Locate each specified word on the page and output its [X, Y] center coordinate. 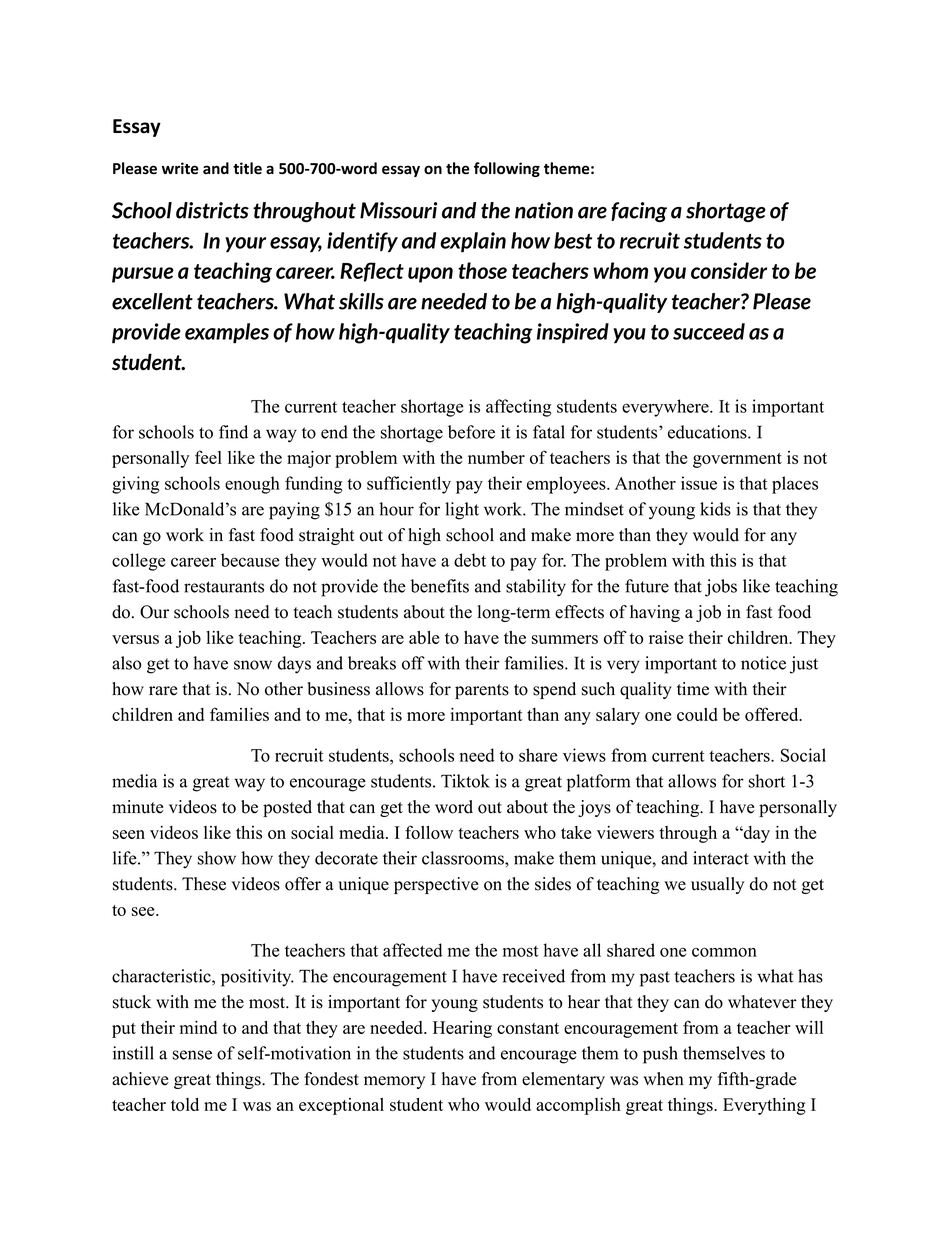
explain [473, 242]
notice [763, 663]
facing [639, 212]
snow [253, 665]
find [233, 432]
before [471, 432]
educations [708, 432]
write [180, 168]
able [424, 637]
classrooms [464, 858]
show [217, 858]
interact [721, 858]
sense [192, 1055]
